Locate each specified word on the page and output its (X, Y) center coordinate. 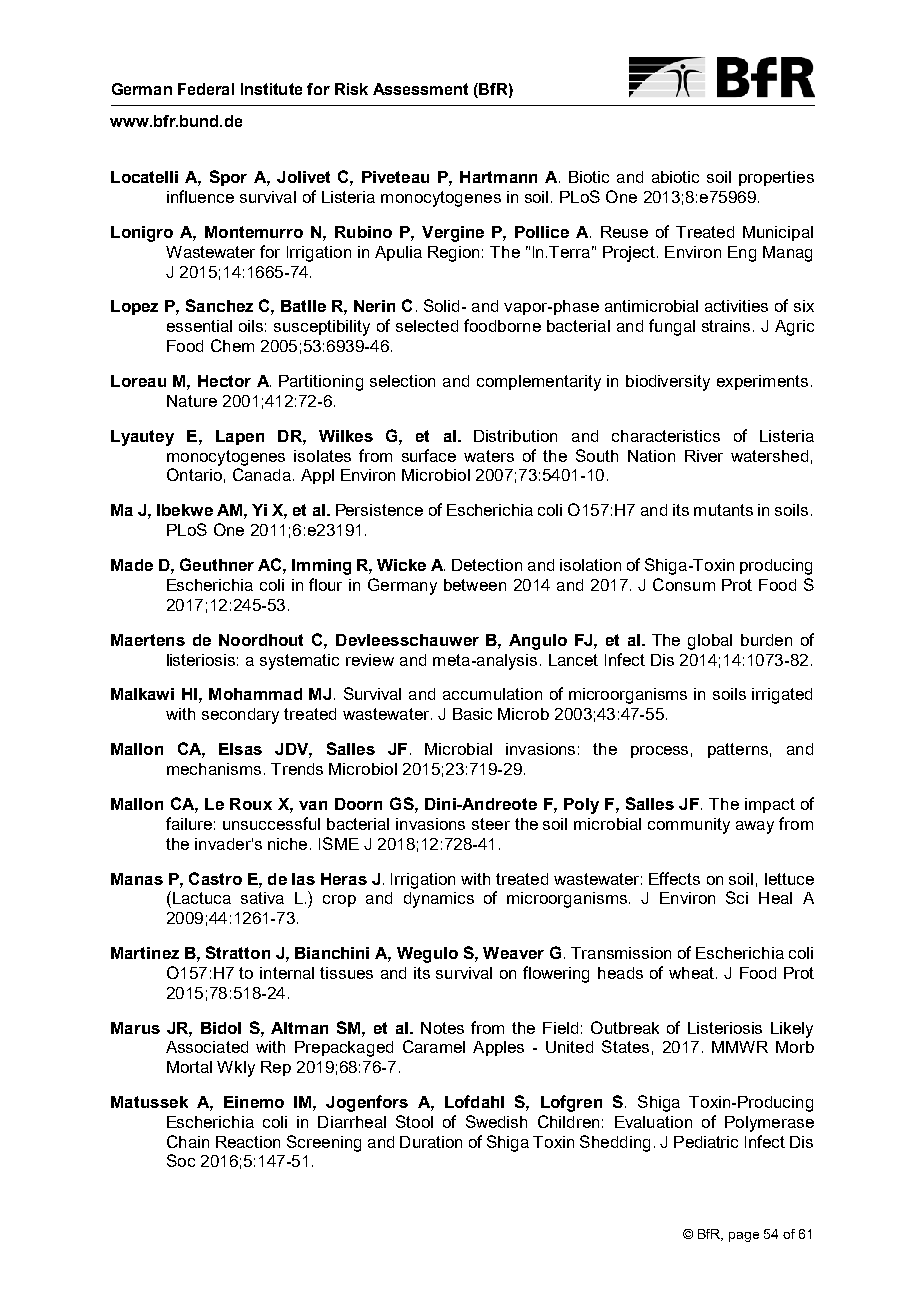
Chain (188, 1141)
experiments (762, 382)
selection (402, 381)
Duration (431, 1142)
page (744, 1237)
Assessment (420, 89)
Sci (737, 897)
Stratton (238, 952)
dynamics (439, 900)
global (710, 642)
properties (776, 178)
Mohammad (255, 694)
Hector (224, 381)
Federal (206, 89)
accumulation (492, 694)
